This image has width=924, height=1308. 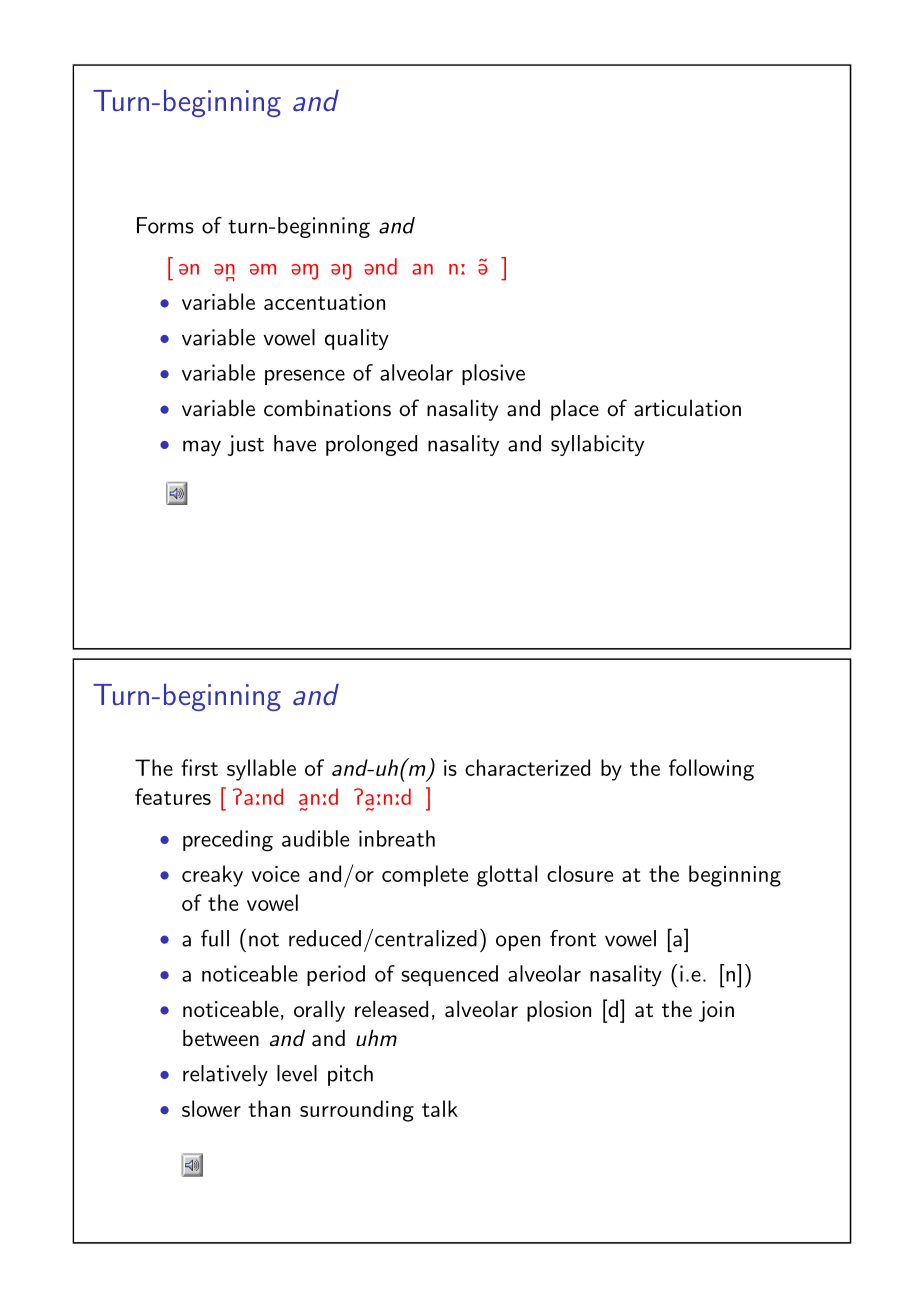 I want to click on talk, so click(x=440, y=1108).
